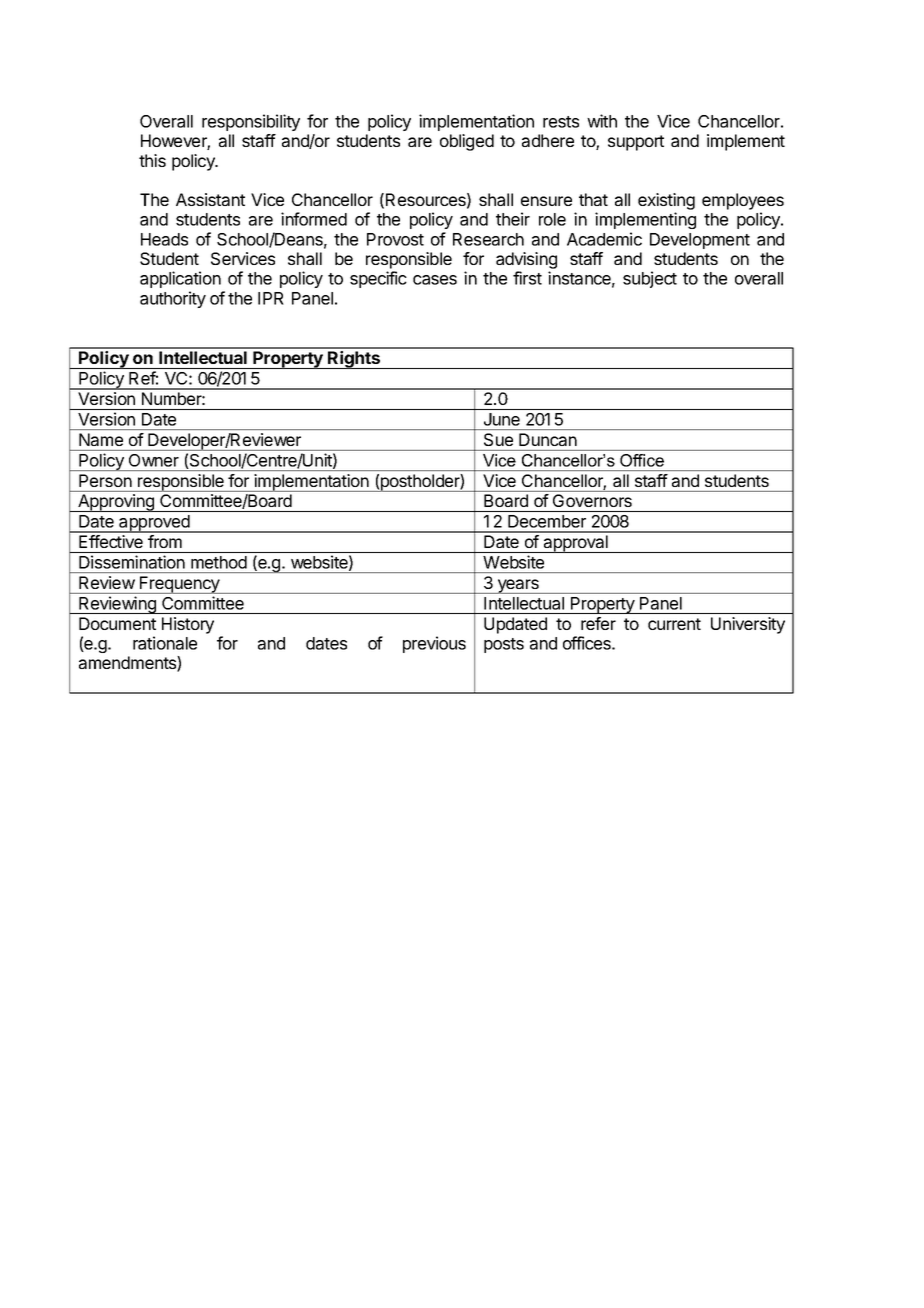 Image resolution: width=924 pixels, height=1308 pixels. I want to click on support, so click(636, 143).
